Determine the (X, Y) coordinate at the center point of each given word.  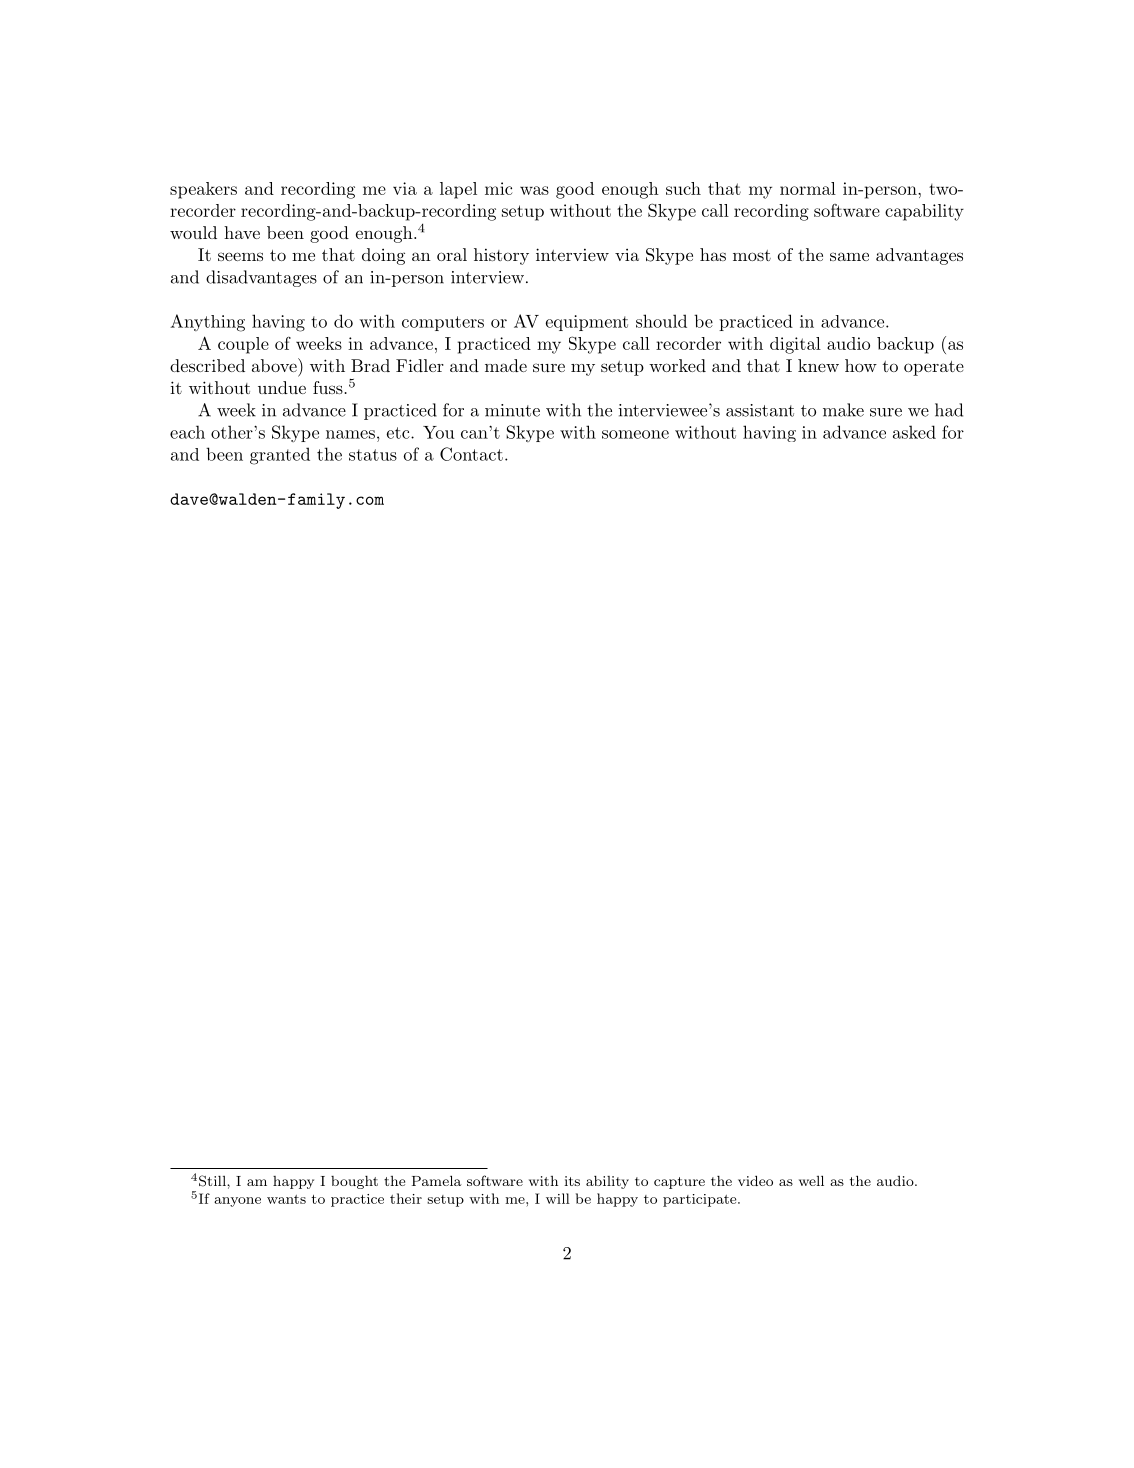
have (242, 232)
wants (286, 1199)
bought (354, 1182)
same (849, 256)
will (558, 1198)
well (811, 1180)
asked (914, 432)
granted (280, 456)
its (572, 1181)
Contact (471, 454)
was (534, 190)
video (755, 1180)
